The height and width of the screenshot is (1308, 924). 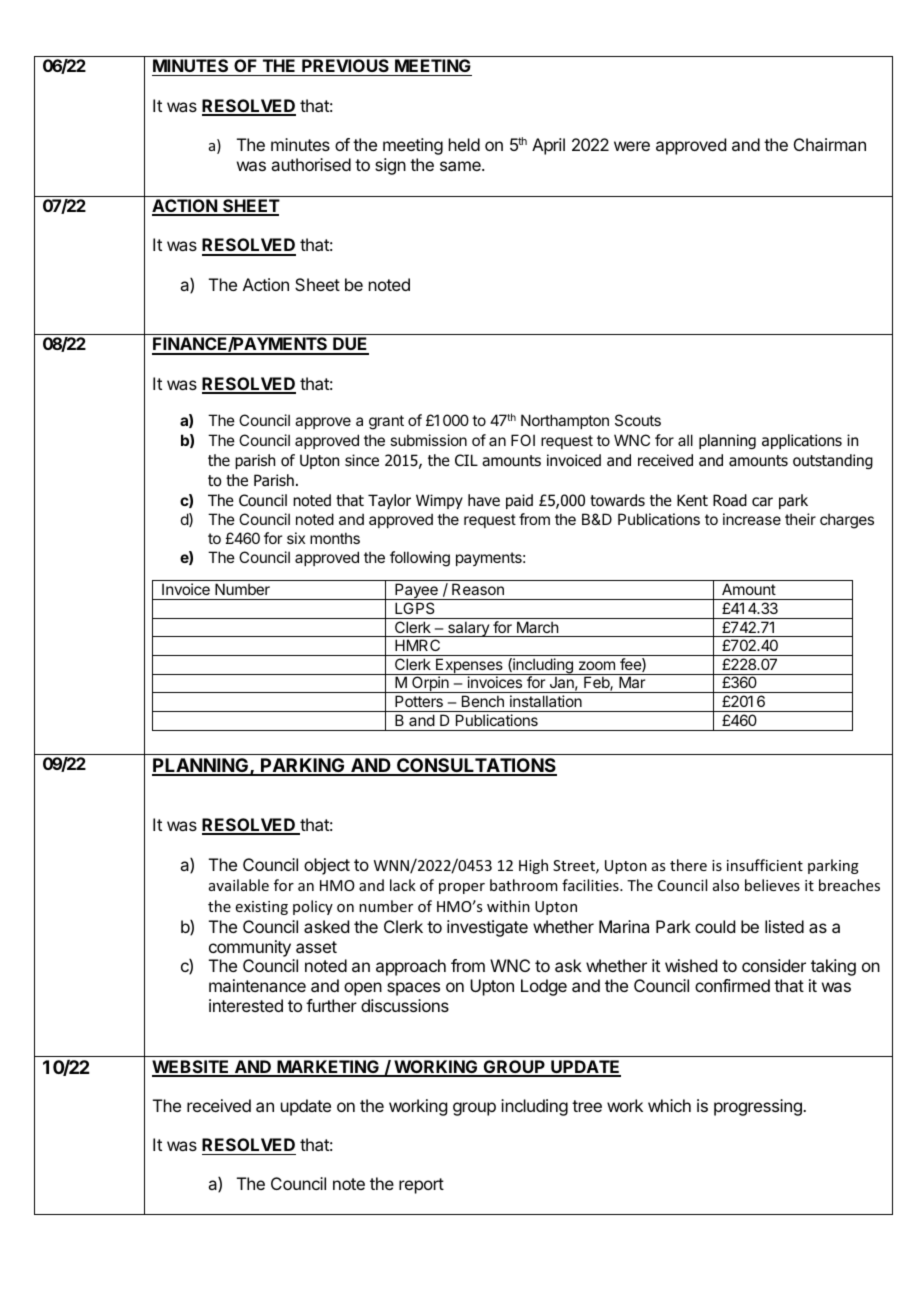 I want to click on authorised, so click(x=311, y=164).
